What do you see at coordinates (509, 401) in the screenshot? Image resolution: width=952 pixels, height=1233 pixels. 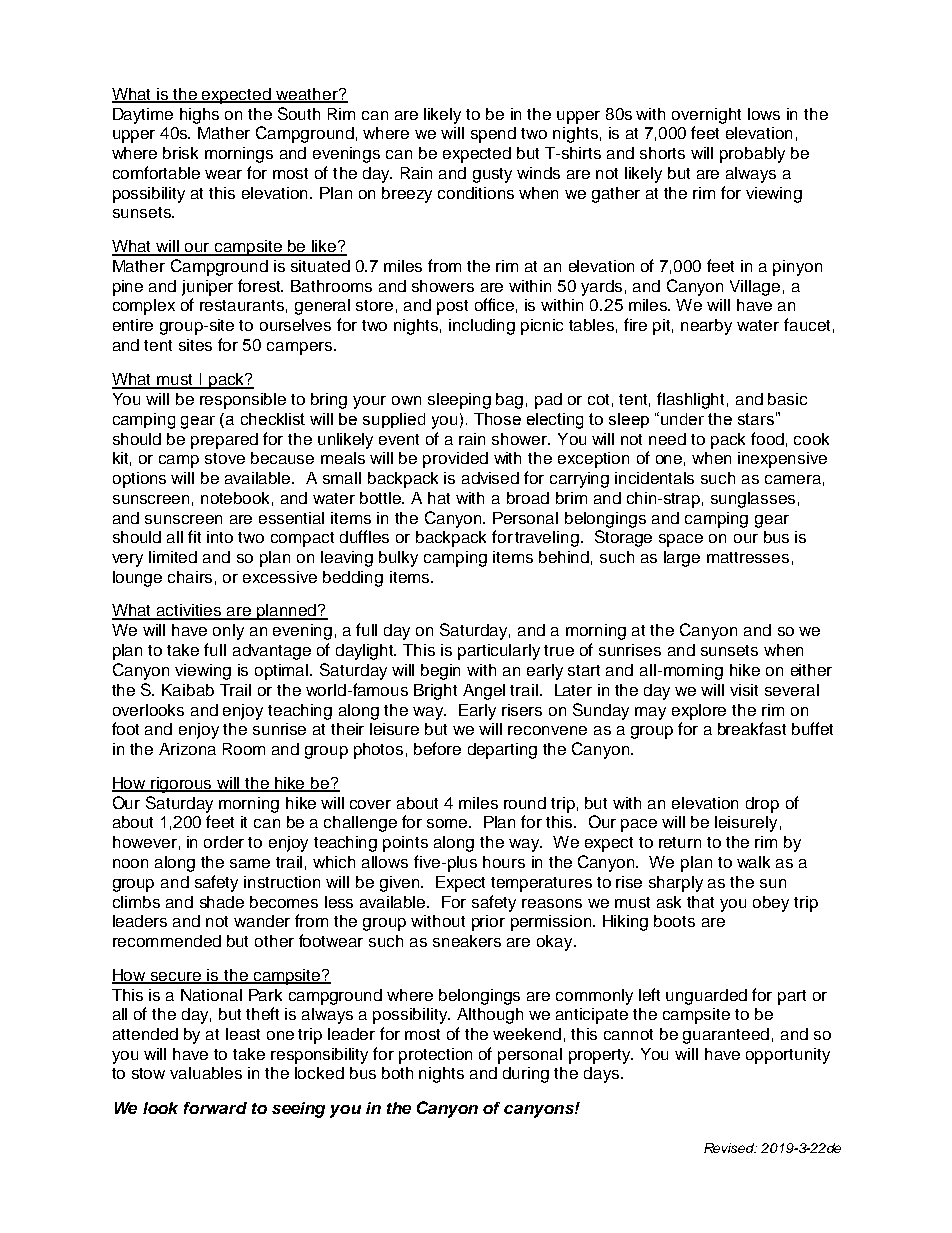 I see `bag` at bounding box center [509, 401].
